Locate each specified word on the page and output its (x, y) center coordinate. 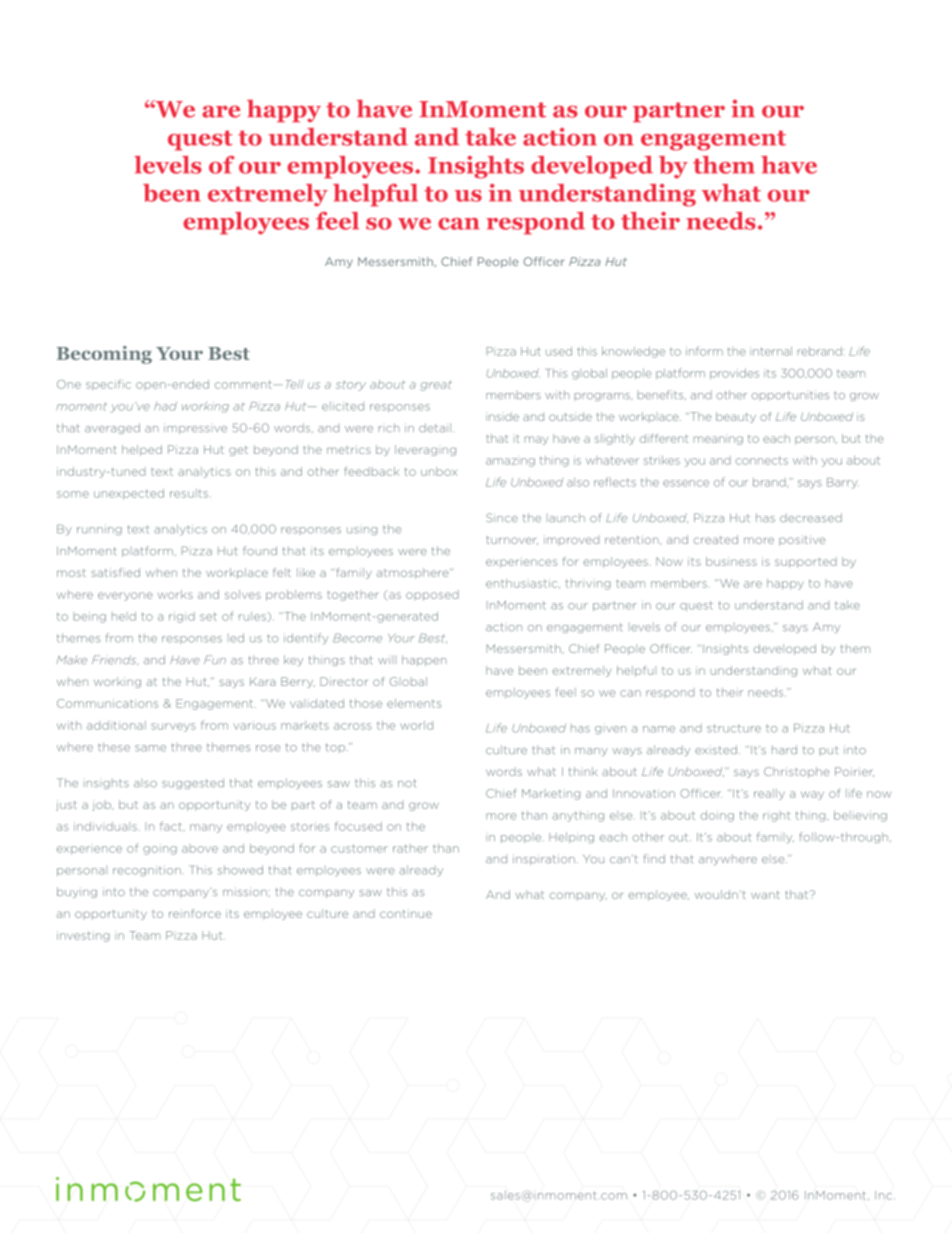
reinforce (195, 913)
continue (406, 913)
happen (424, 660)
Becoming (104, 355)
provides (734, 373)
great (436, 385)
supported (806, 562)
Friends (115, 660)
